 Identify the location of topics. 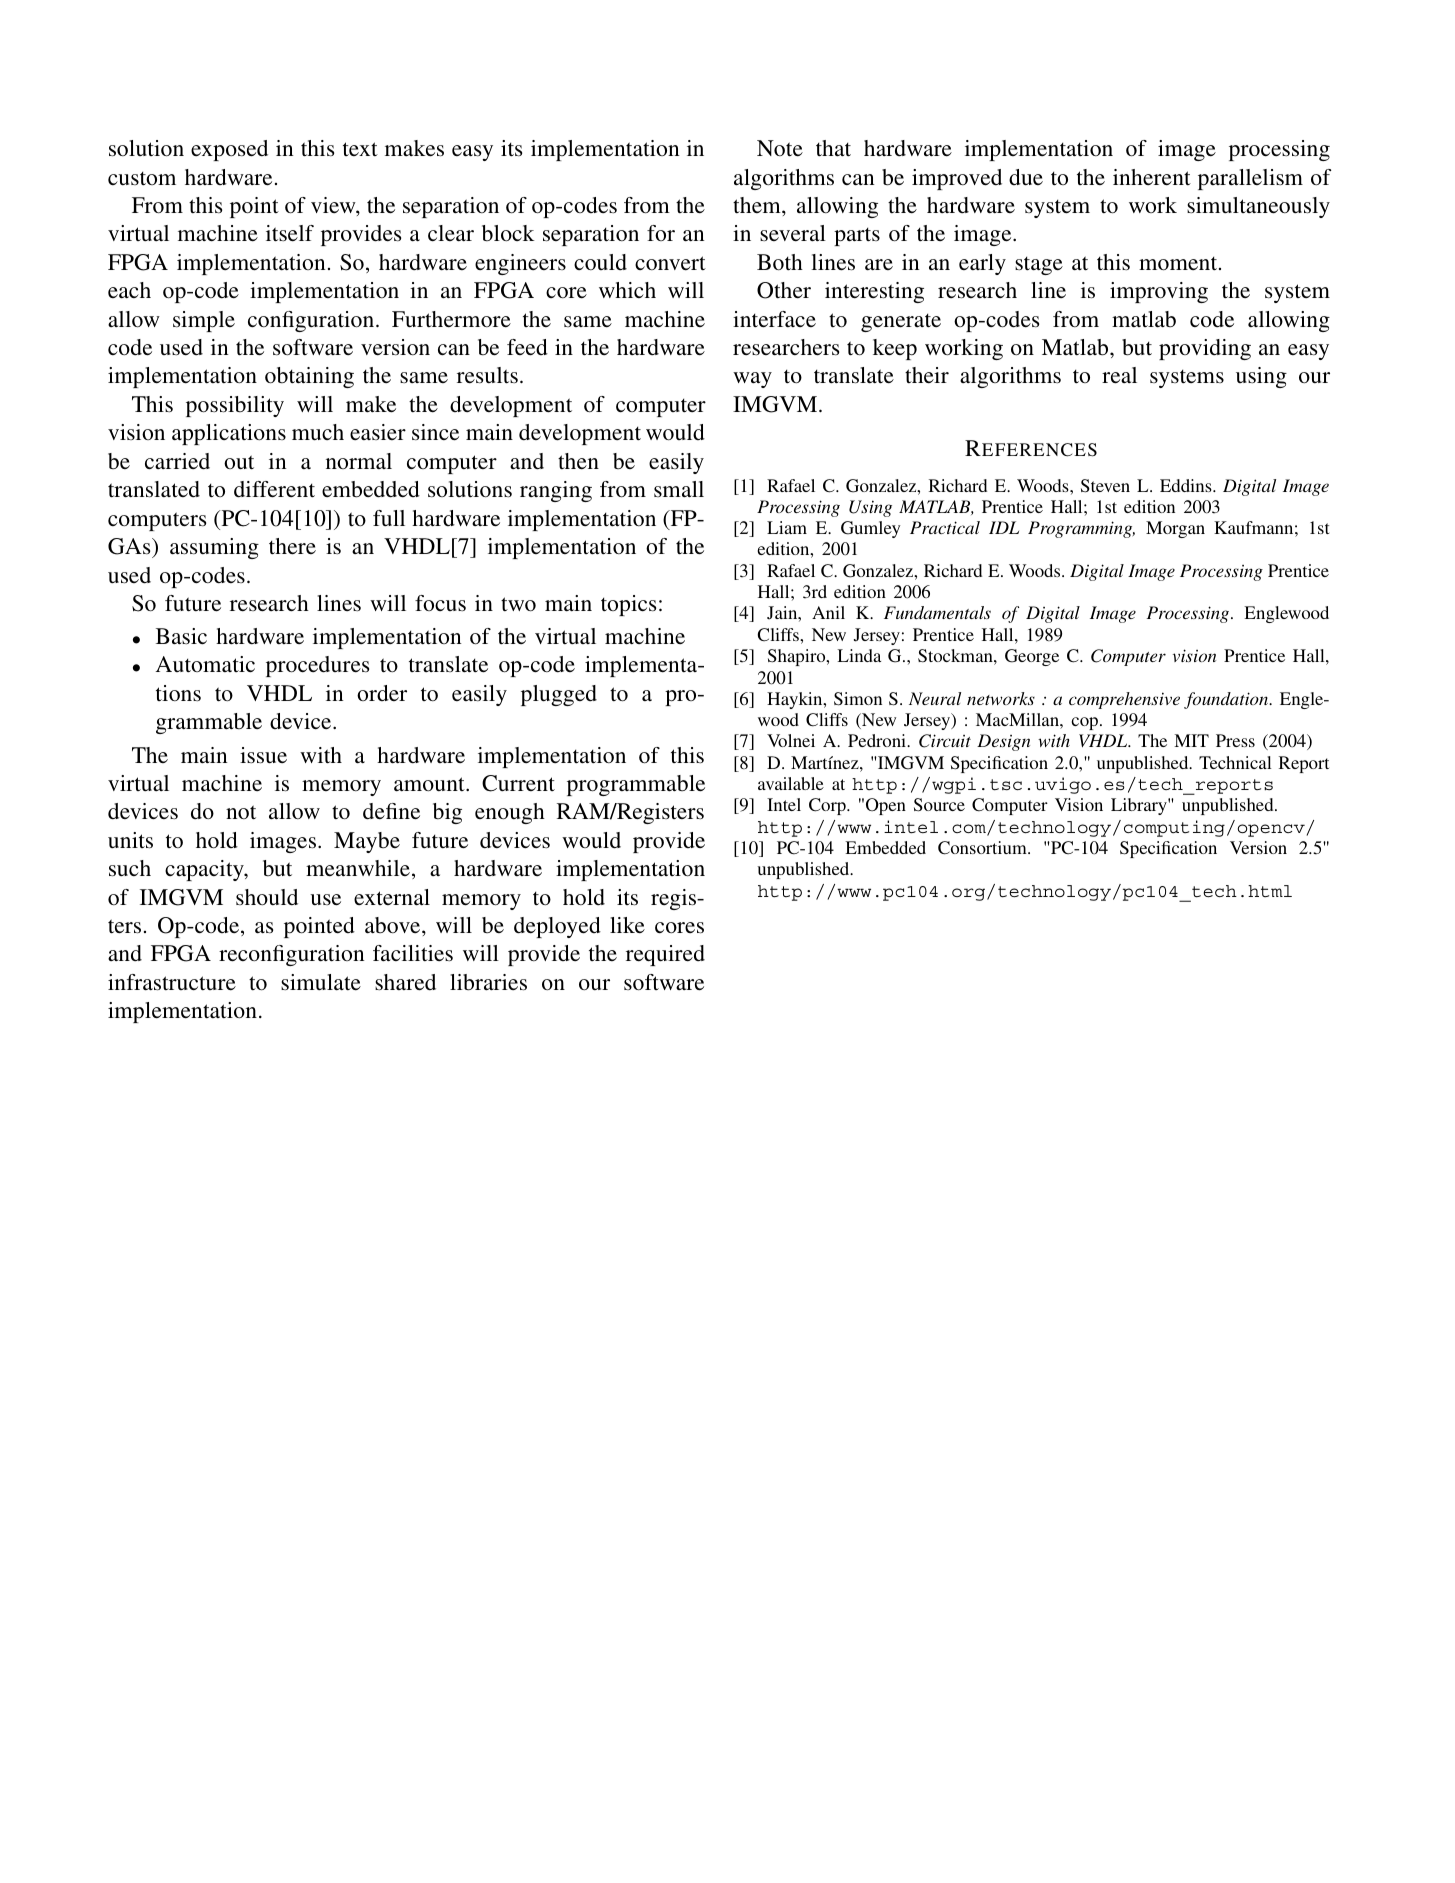
(628, 605).
